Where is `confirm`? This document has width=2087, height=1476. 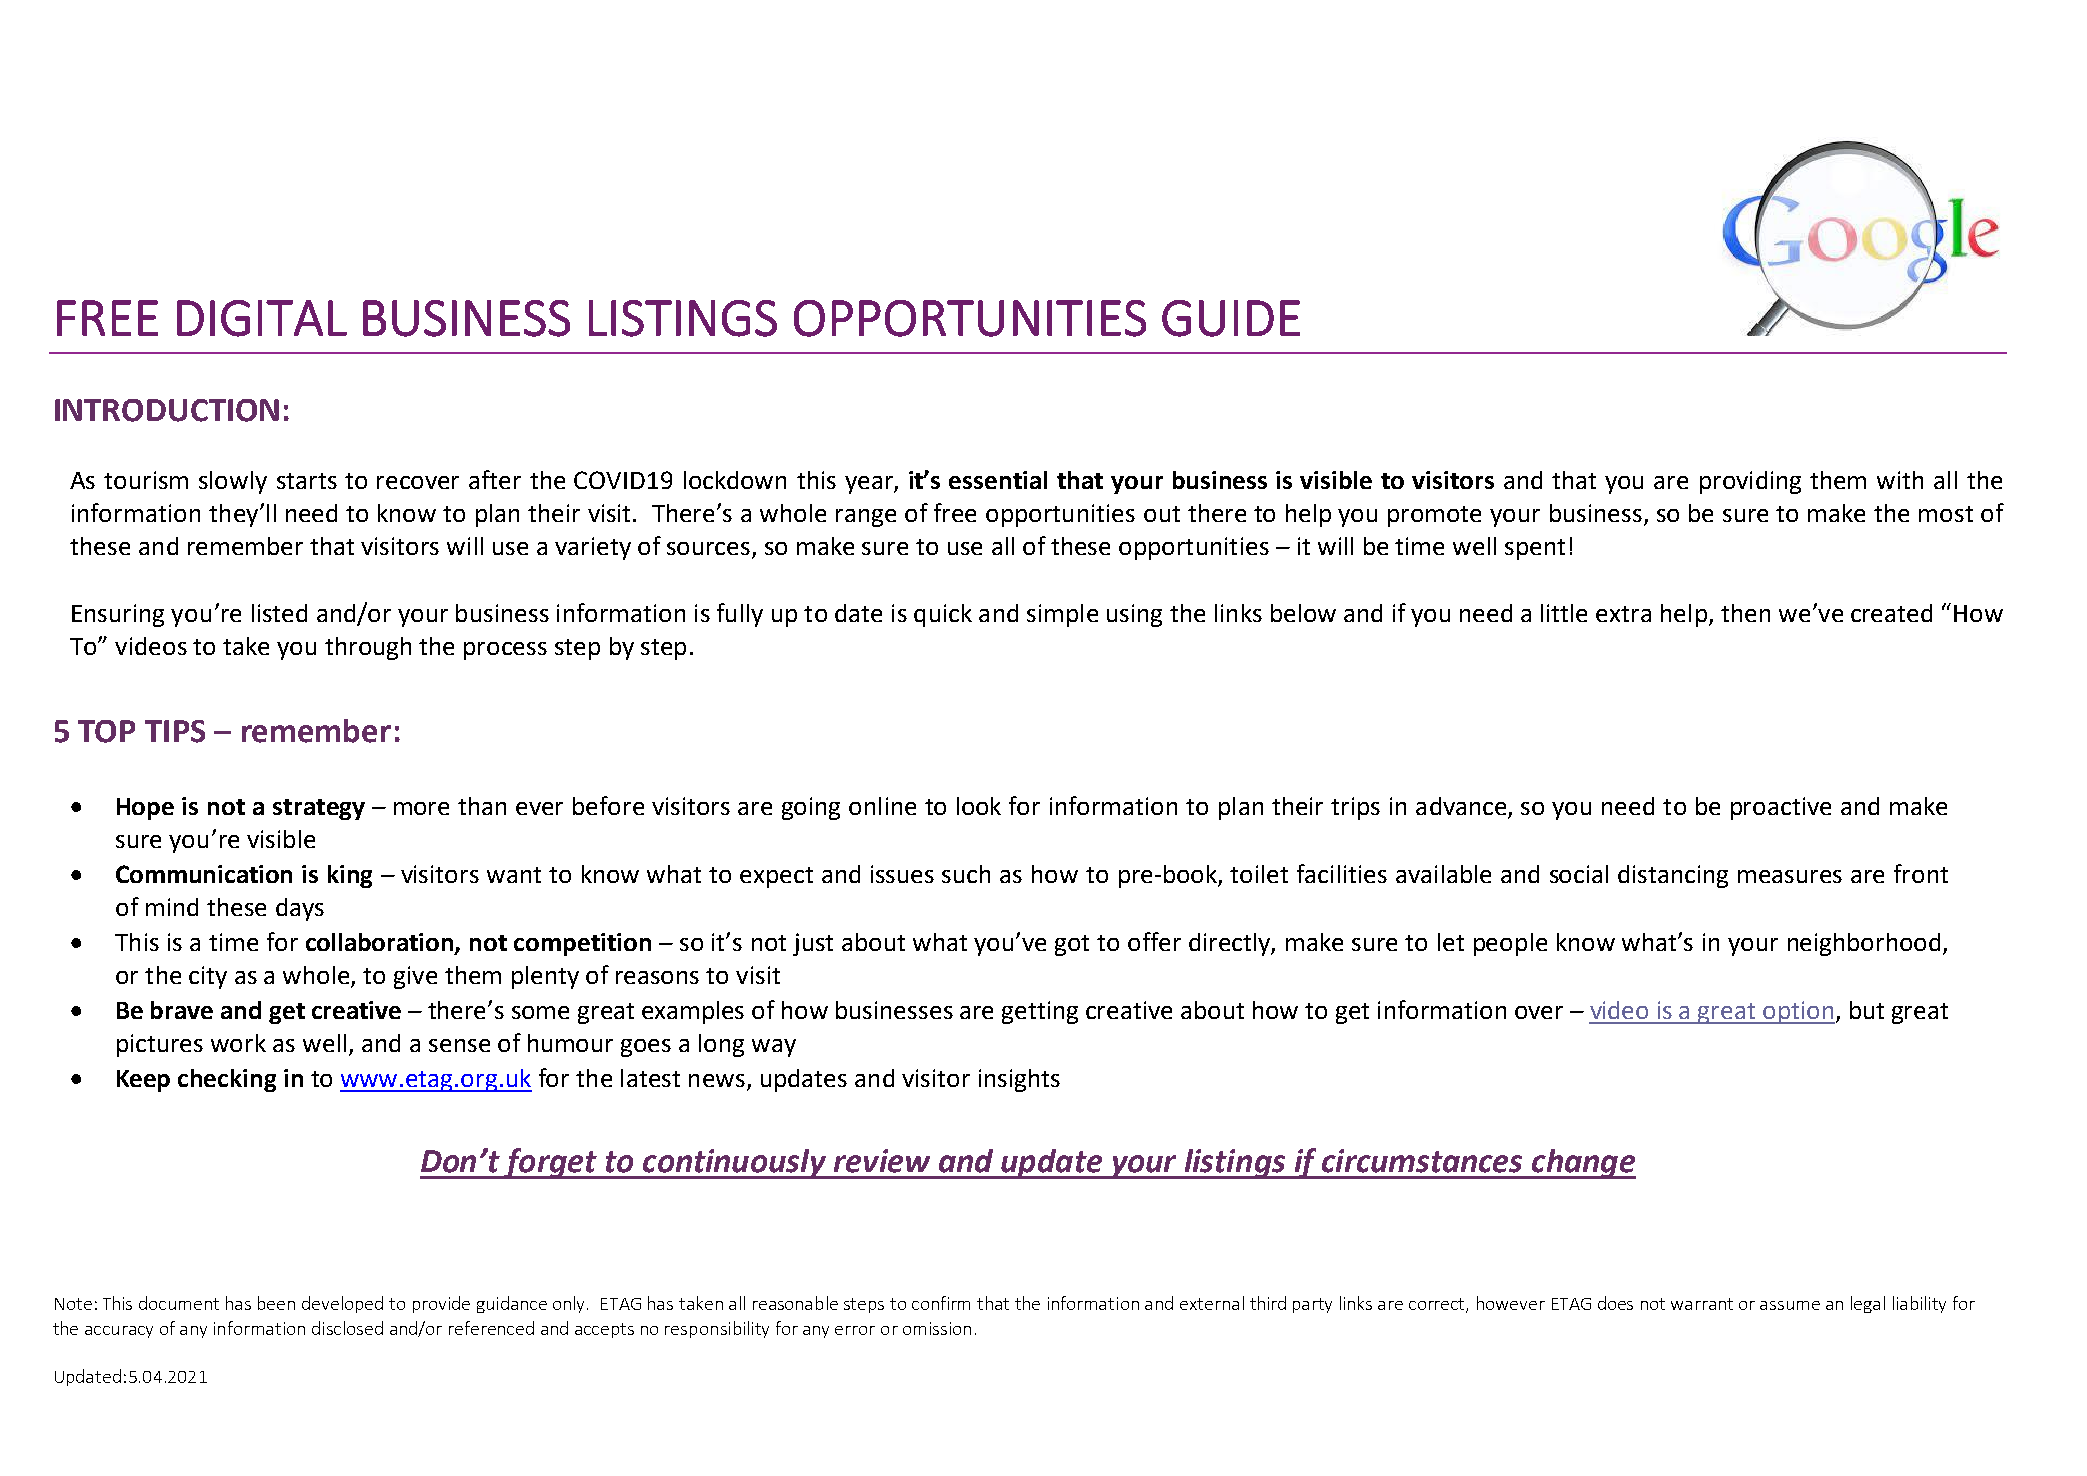
confirm is located at coordinates (941, 1303).
